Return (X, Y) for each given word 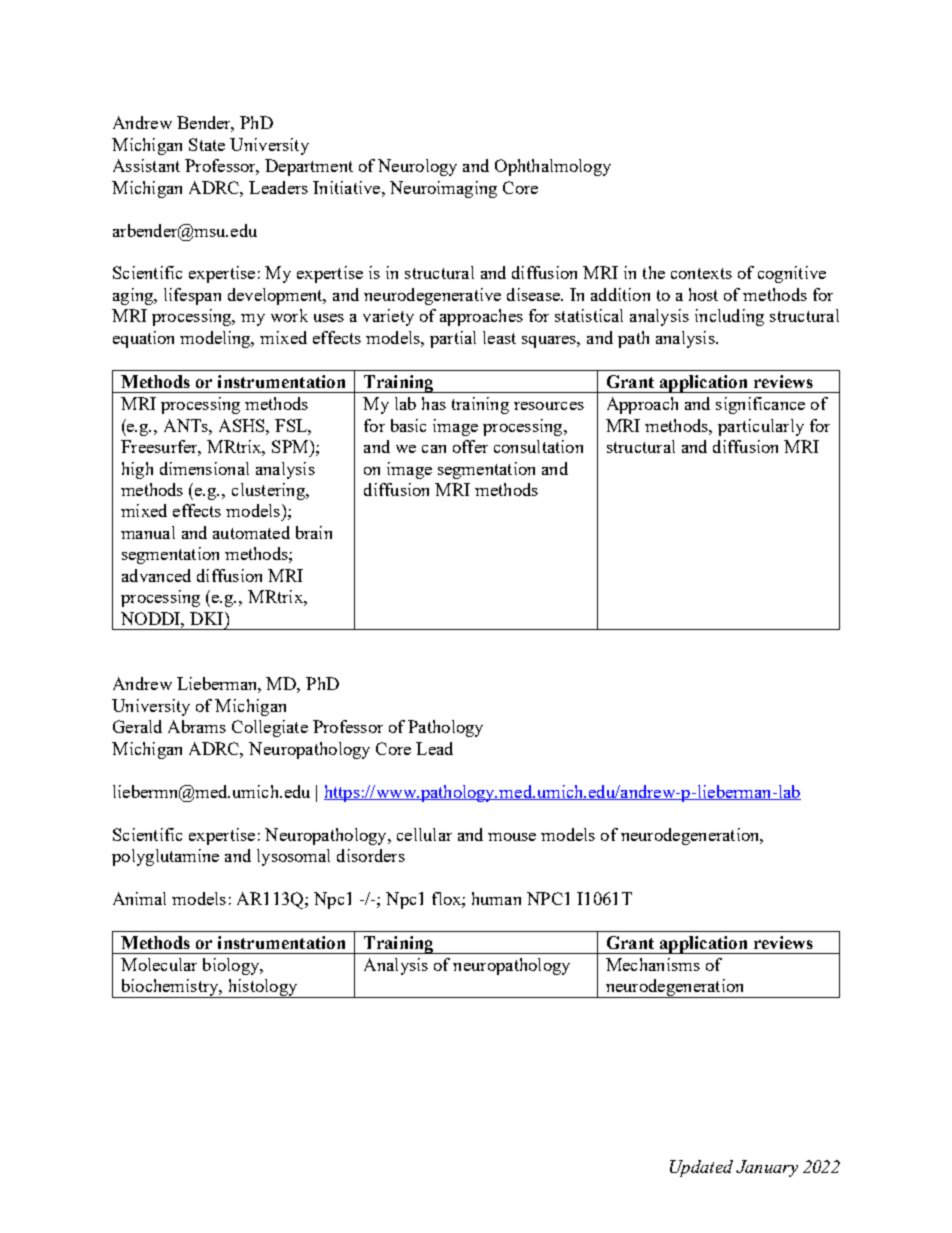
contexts (701, 273)
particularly (761, 427)
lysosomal (293, 857)
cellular (424, 834)
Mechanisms (653, 964)
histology (262, 988)
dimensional (204, 468)
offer (470, 446)
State (207, 144)
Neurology (417, 167)
